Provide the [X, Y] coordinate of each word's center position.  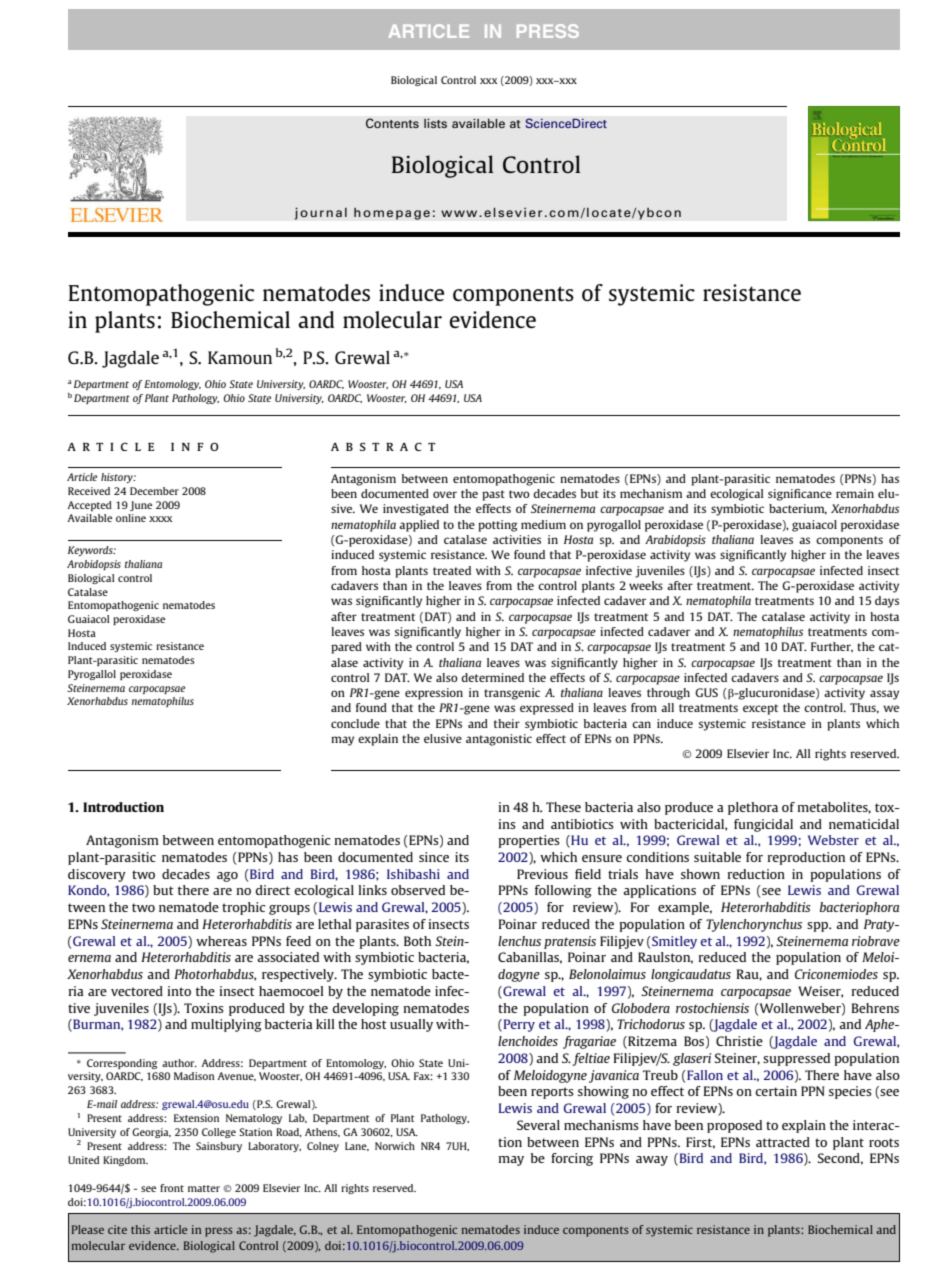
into [179, 991]
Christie [739, 1041]
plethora [753, 808]
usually [411, 1025]
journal [321, 213]
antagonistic [499, 740]
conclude [355, 723]
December [154, 491]
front [172, 1188]
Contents [392, 123]
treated [452, 570]
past [493, 495]
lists [435, 123]
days [887, 602]
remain [855, 493]
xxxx [160, 519]
